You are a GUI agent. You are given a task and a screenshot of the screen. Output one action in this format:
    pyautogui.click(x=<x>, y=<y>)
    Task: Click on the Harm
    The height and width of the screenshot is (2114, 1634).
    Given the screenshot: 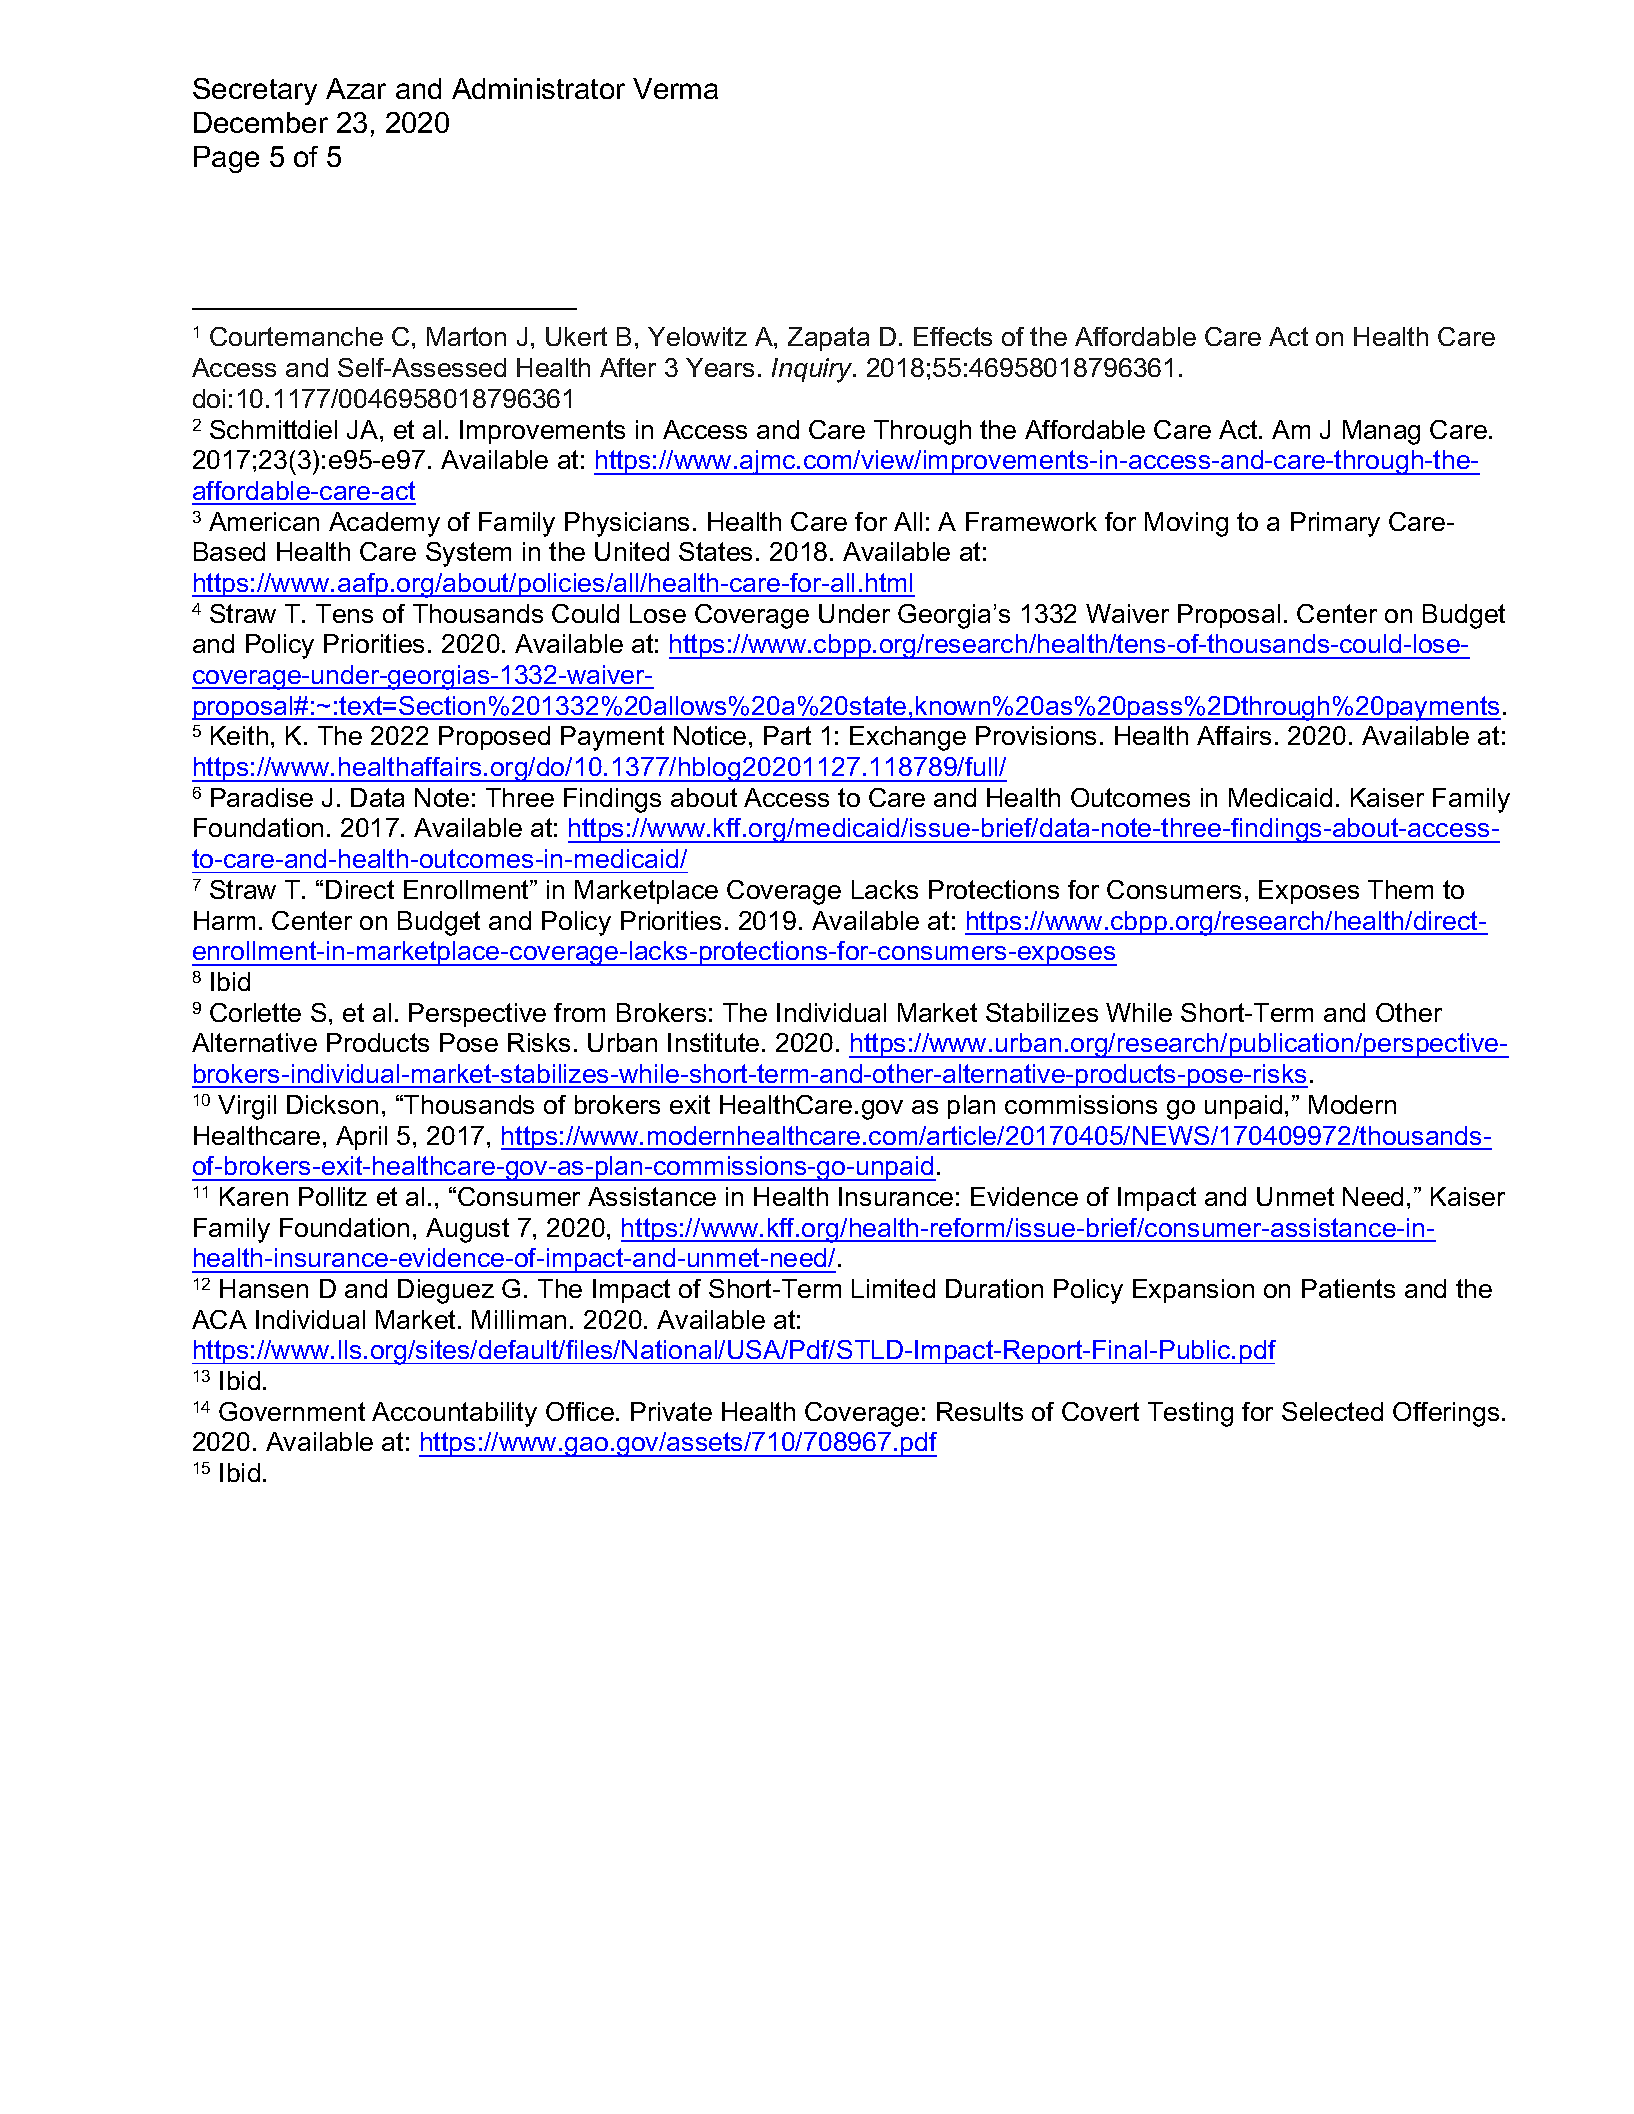 What is the action you would take?
    pyautogui.click(x=224, y=920)
